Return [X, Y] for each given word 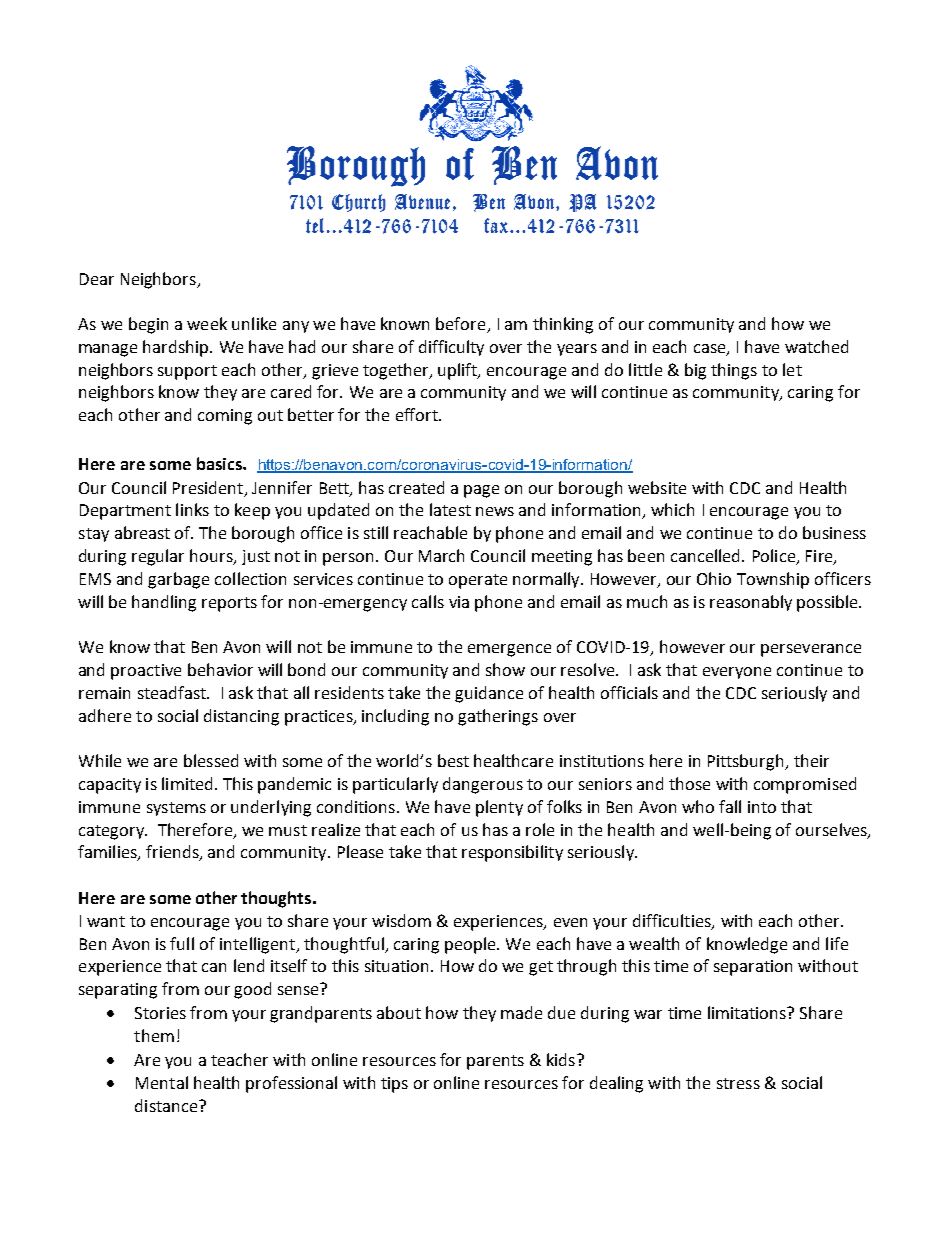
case [711, 350]
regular [158, 557]
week [207, 323]
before [462, 325]
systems [176, 809]
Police [775, 557]
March [441, 555]
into [762, 807]
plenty [499, 808]
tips [394, 1085]
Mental [162, 1082]
